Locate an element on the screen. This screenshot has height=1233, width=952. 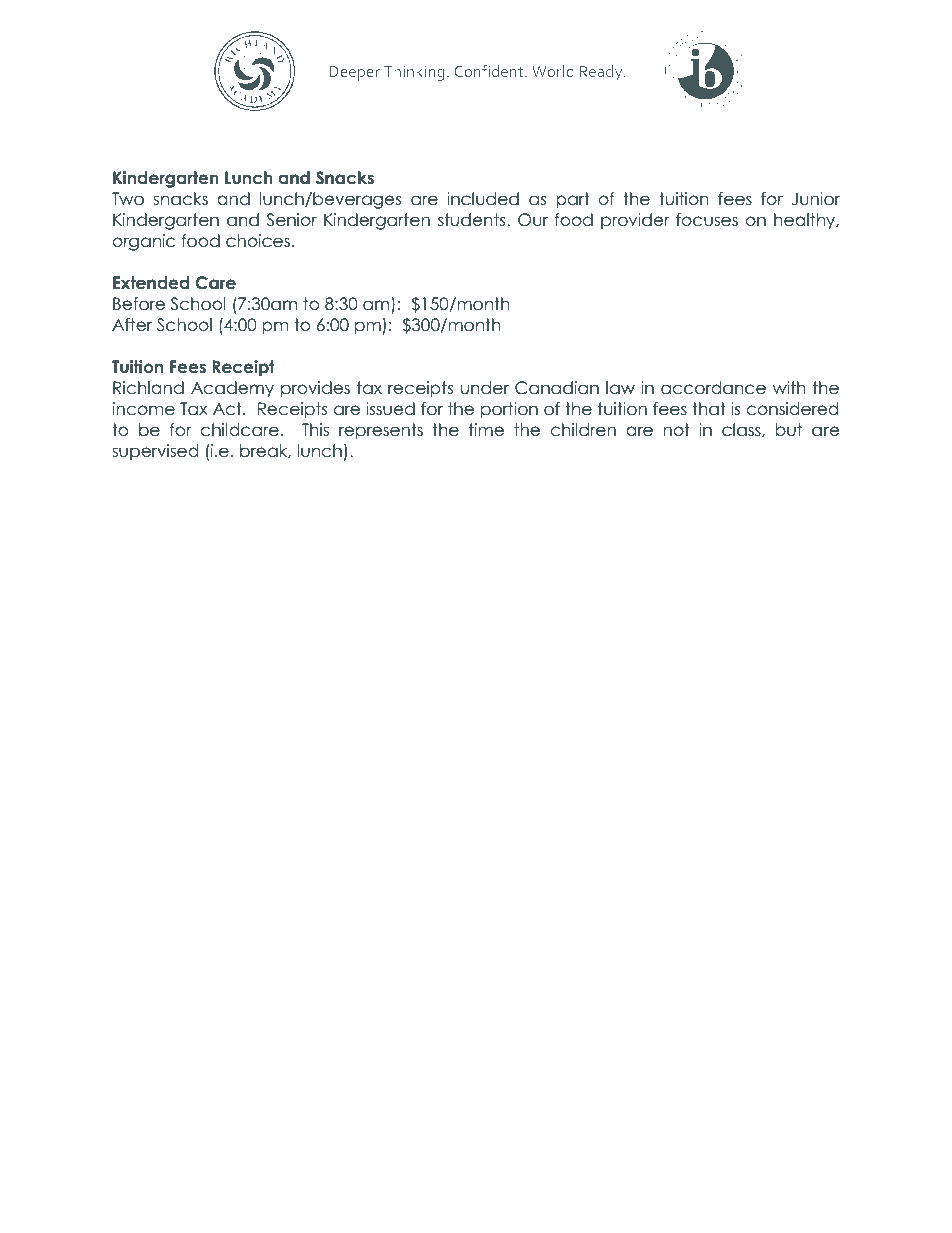
After is located at coordinates (132, 325).
